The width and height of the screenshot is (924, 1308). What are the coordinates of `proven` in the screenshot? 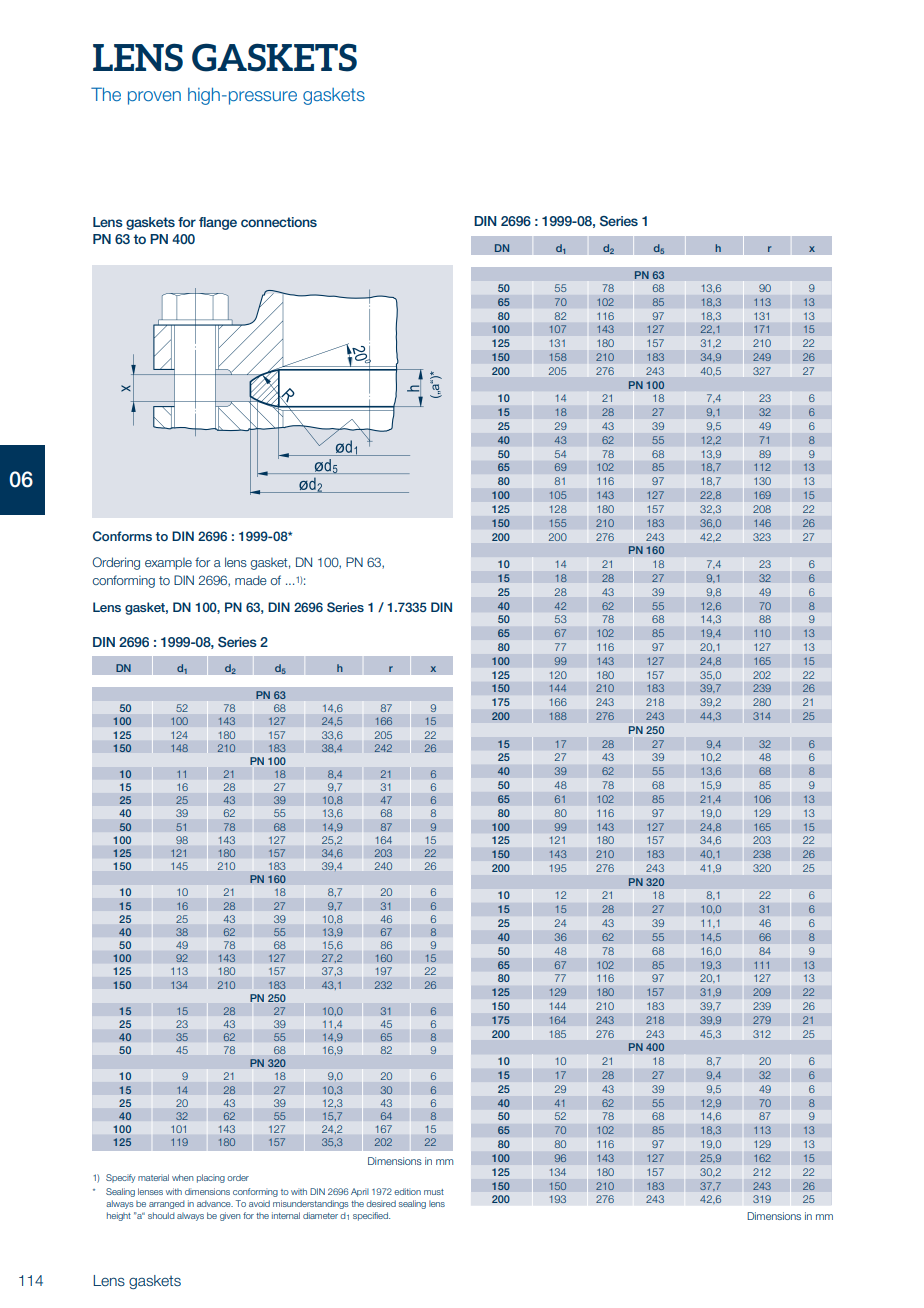 It's located at (154, 98).
